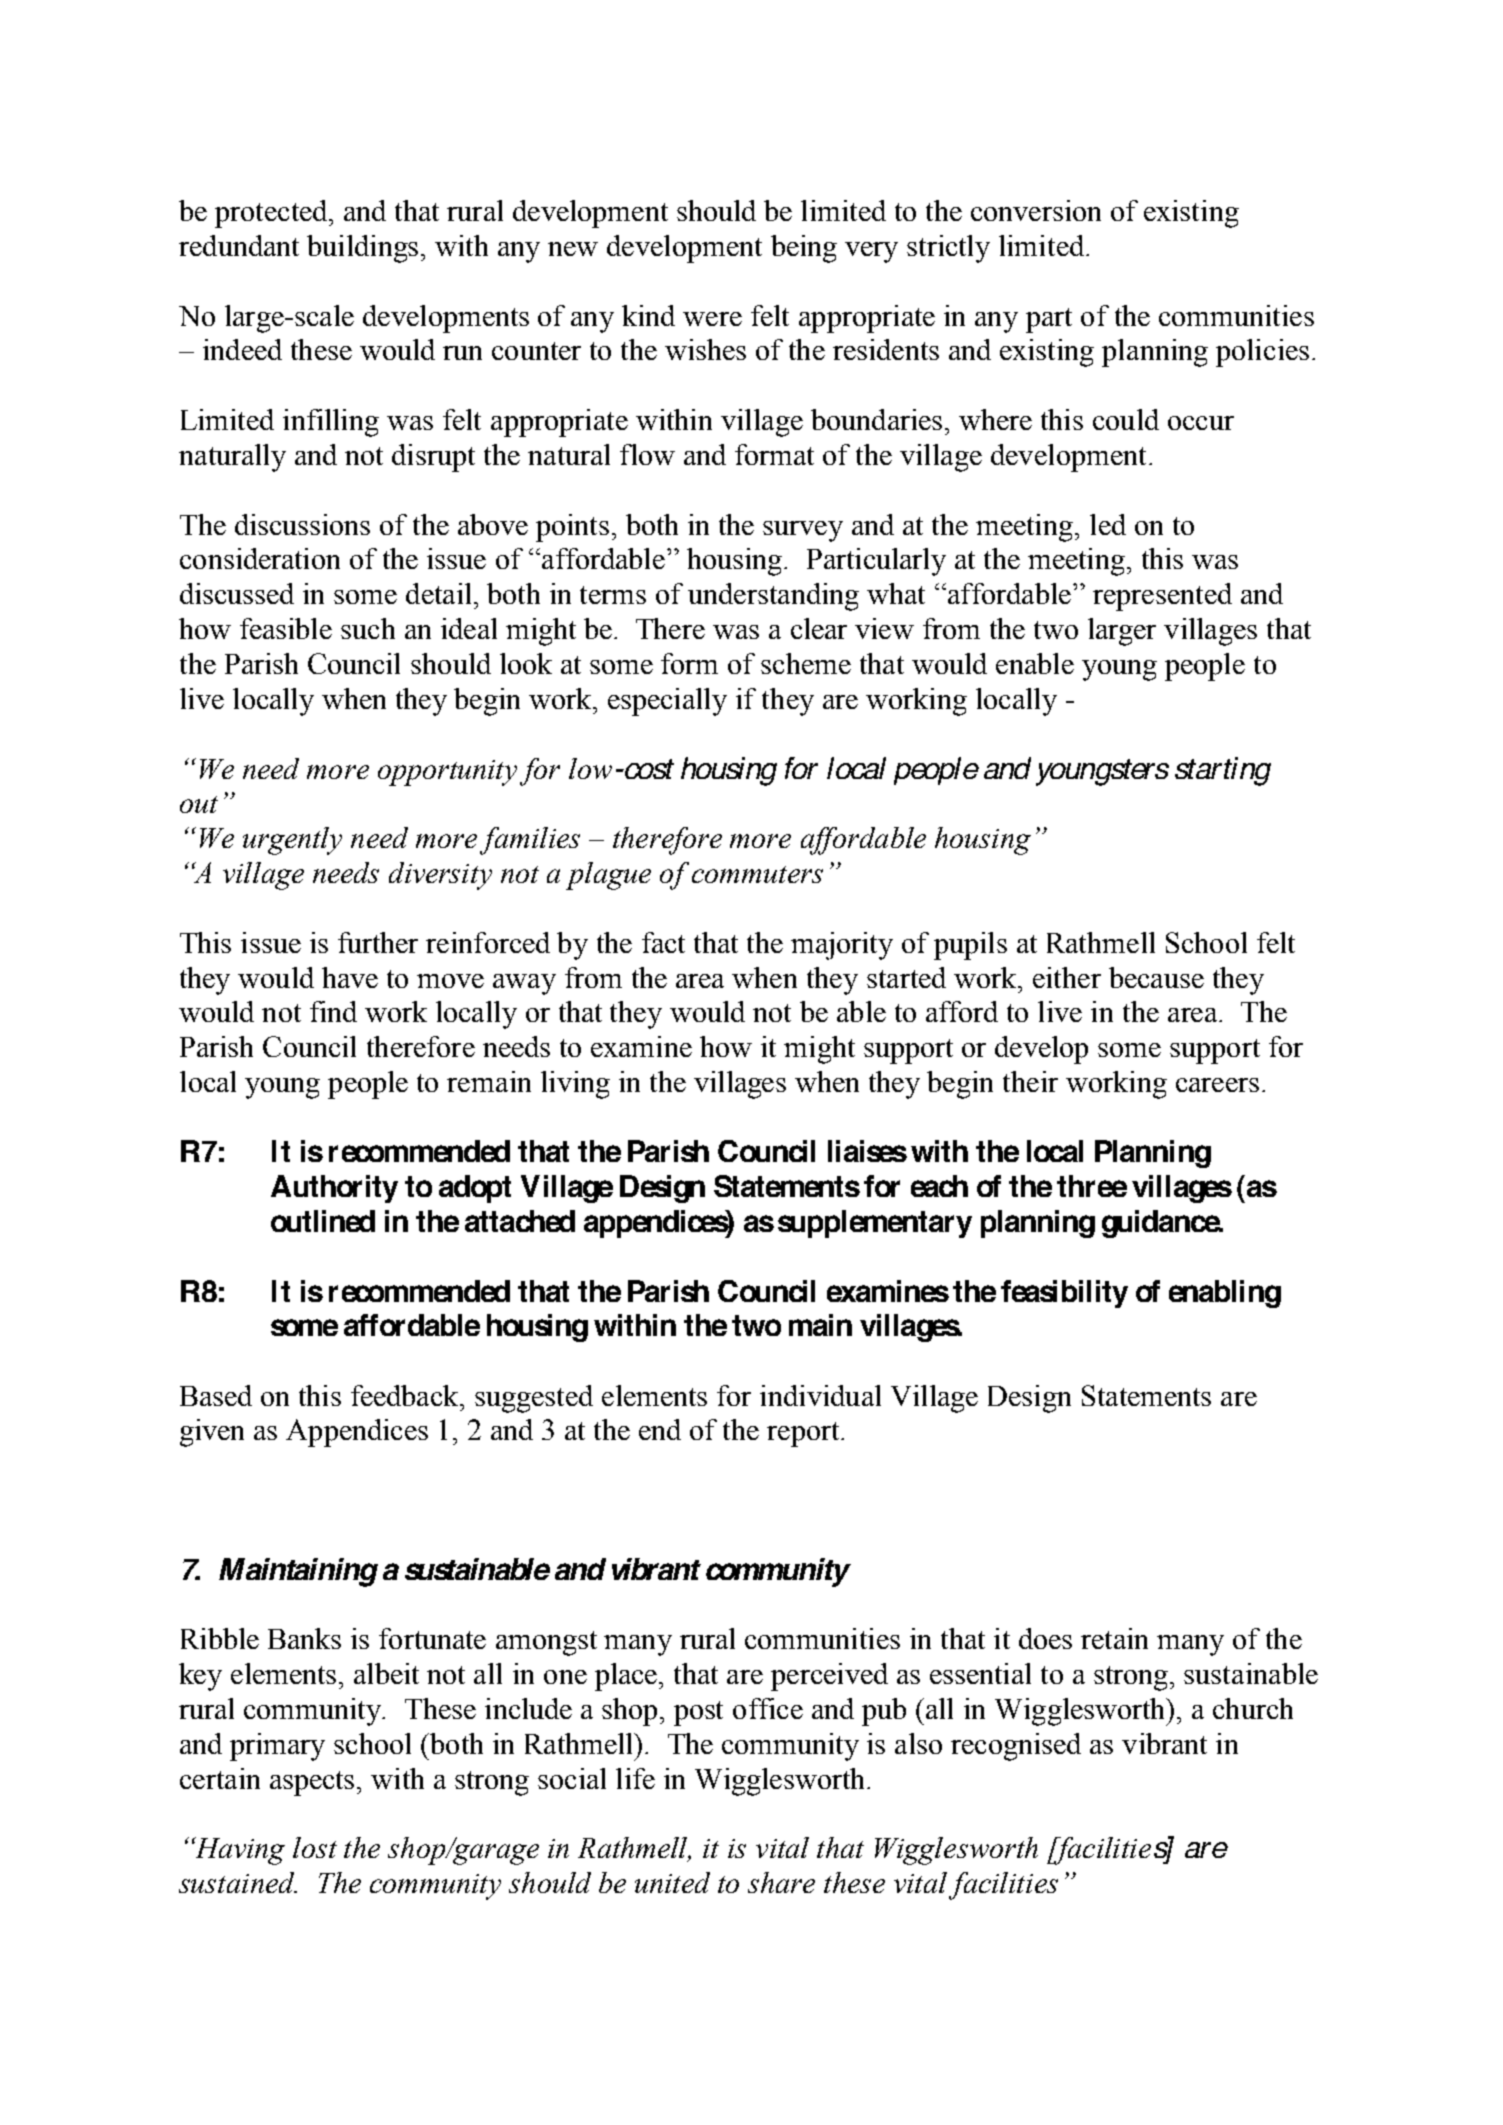 The height and width of the screenshot is (2125, 1503). What do you see at coordinates (333, 1011) in the screenshot?
I see `find` at bounding box center [333, 1011].
